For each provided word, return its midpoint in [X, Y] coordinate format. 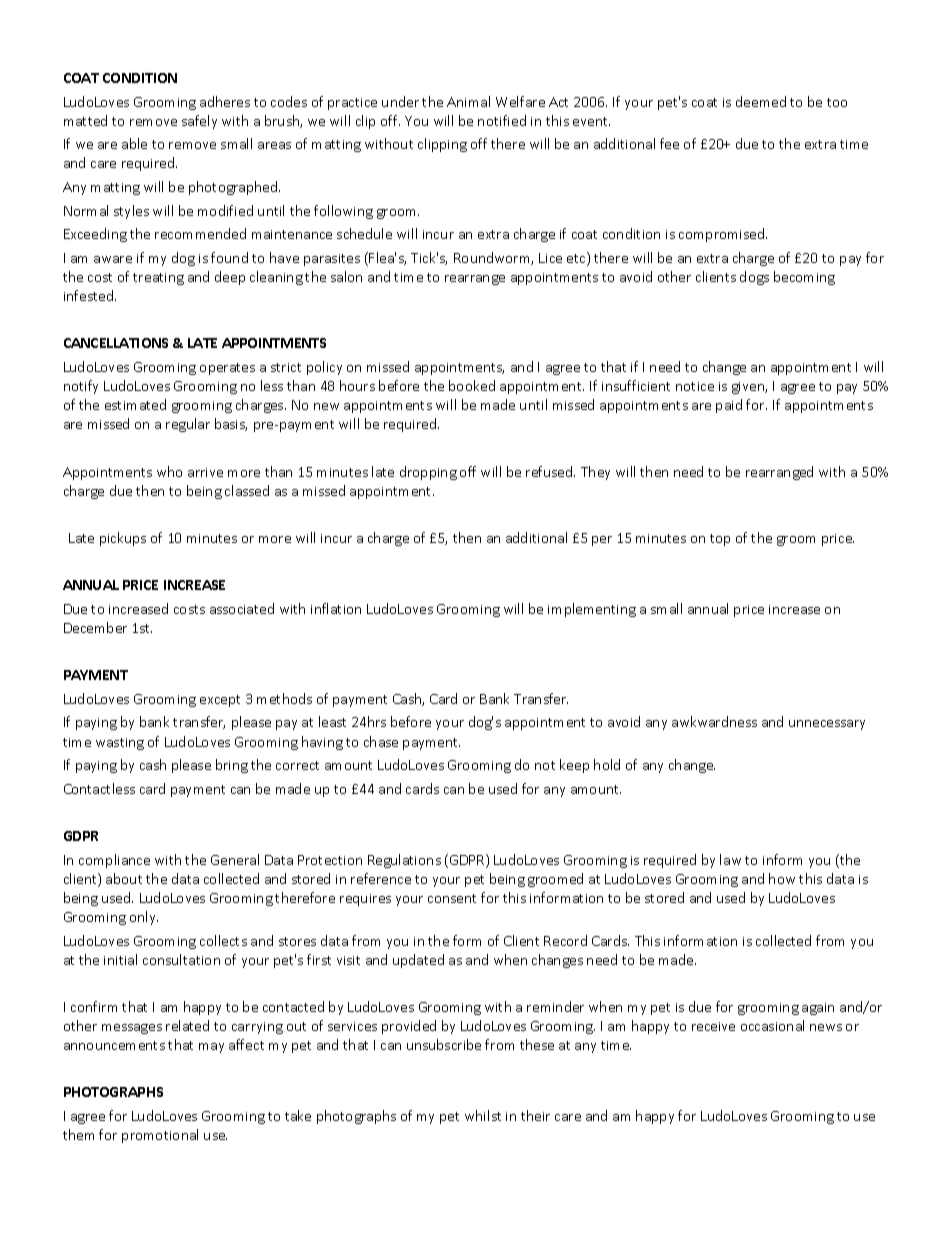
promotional [160, 1136]
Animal [468, 101]
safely [199, 122]
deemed [761, 101]
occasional [772, 1025]
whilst [483, 1115]
